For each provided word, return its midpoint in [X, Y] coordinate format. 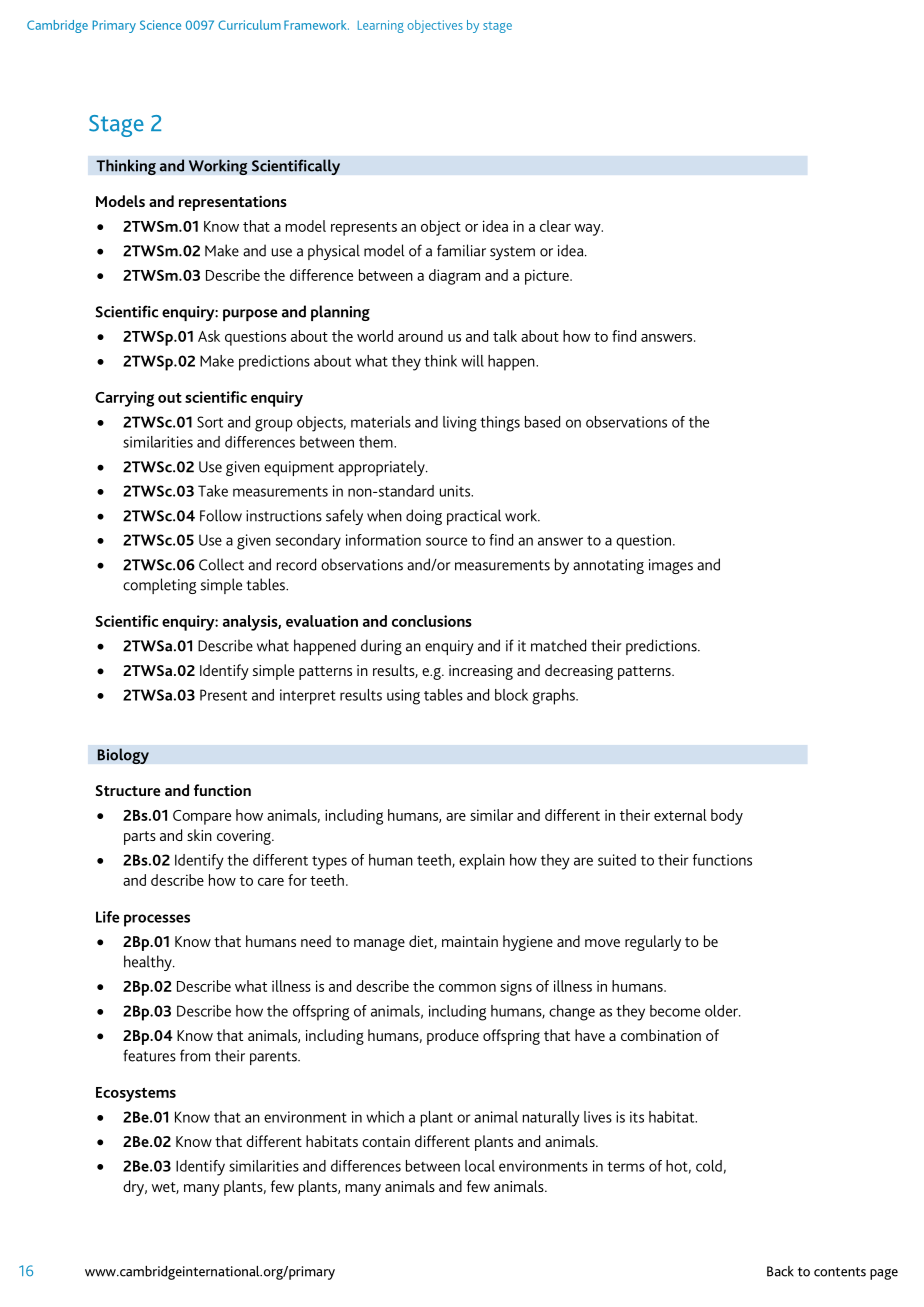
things [500, 424]
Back [780, 1271]
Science [160, 25]
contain [386, 1141]
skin [199, 835]
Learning [381, 26]
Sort [210, 422]
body [727, 817]
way [588, 230]
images [671, 566]
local [480, 1166]
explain [482, 862]
